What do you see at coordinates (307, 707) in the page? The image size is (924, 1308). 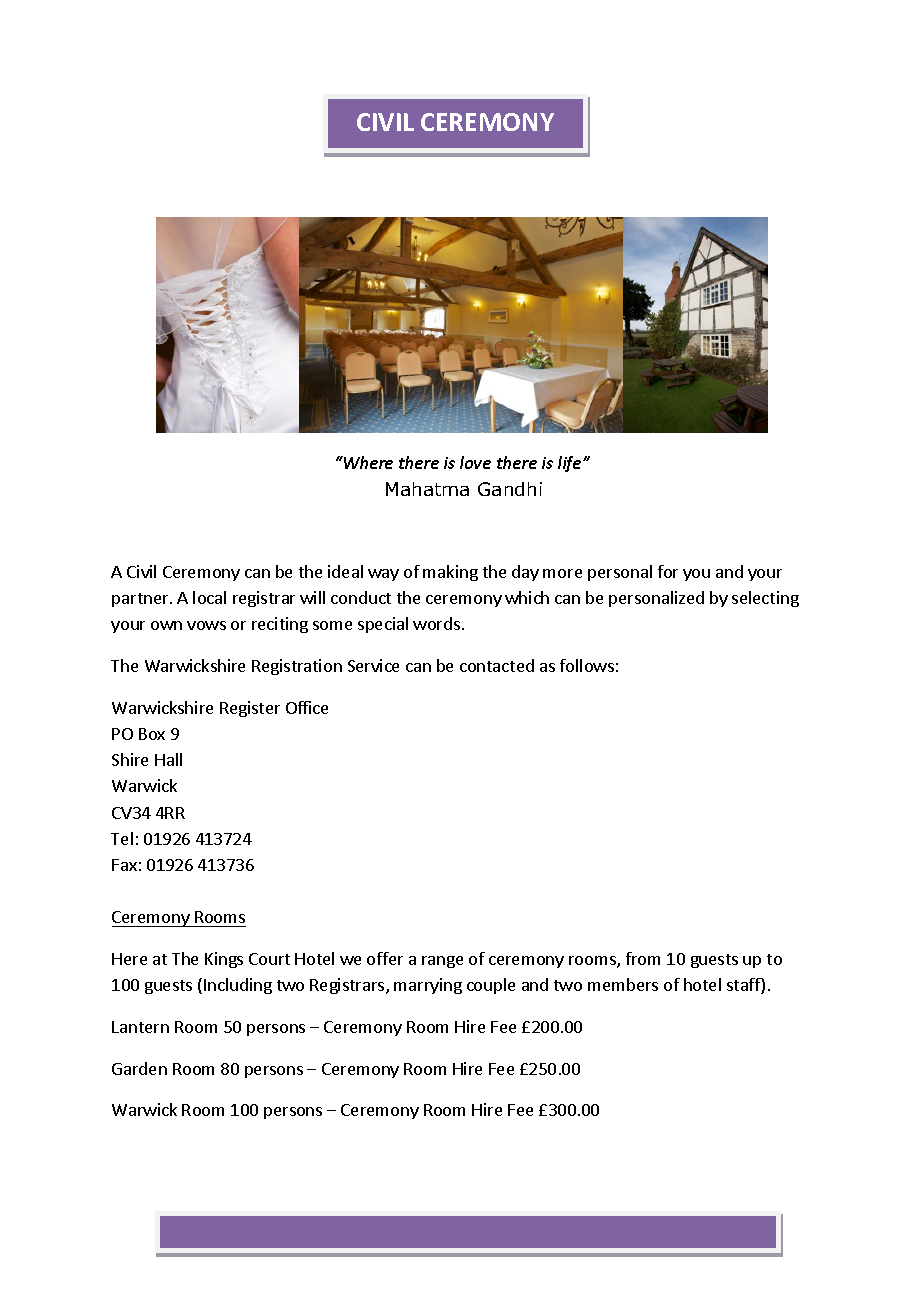 I see `Office` at bounding box center [307, 707].
